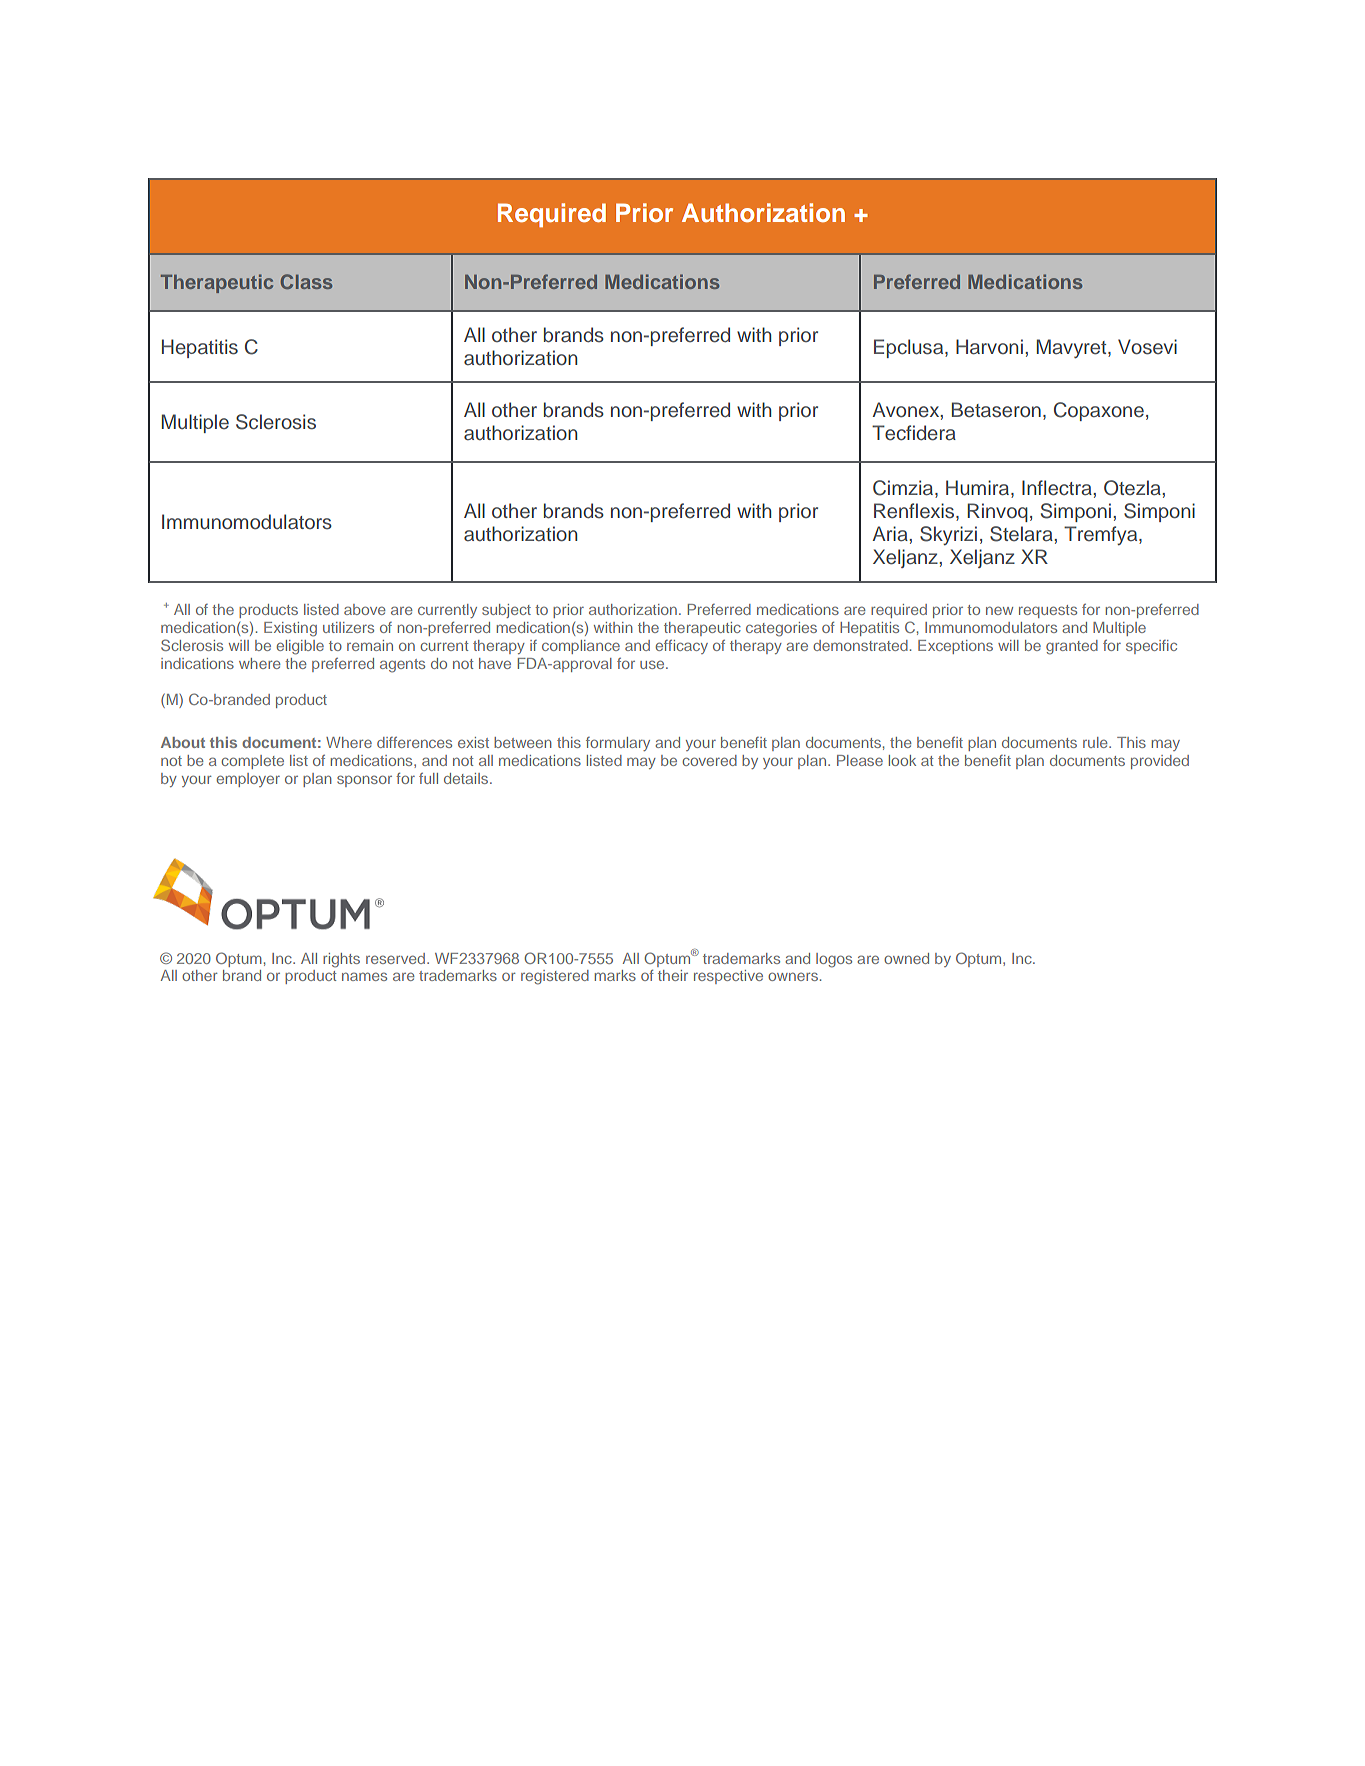 This document has height=1766, width=1365. What do you see at coordinates (365, 609) in the document?
I see `above` at bounding box center [365, 609].
